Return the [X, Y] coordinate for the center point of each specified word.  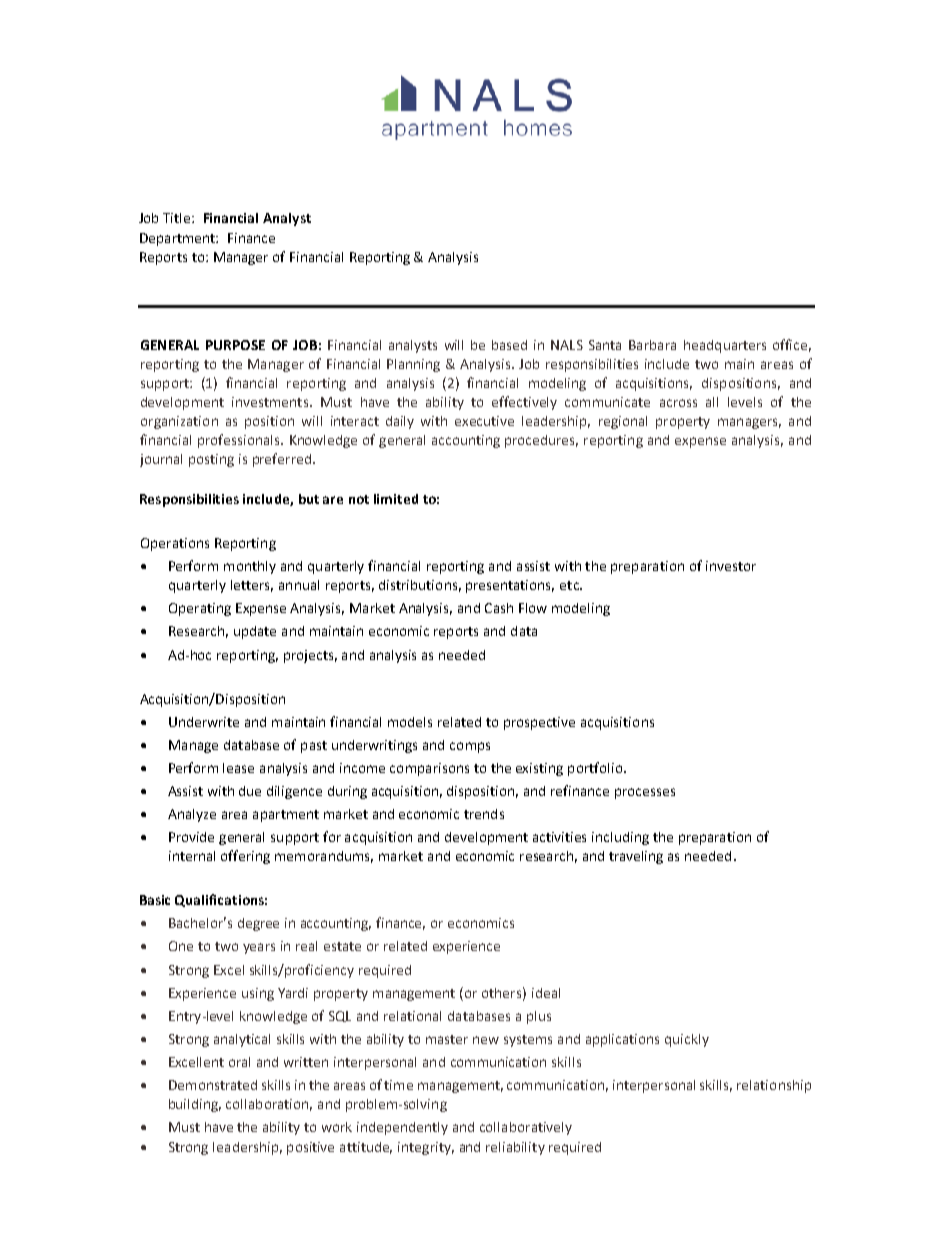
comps [470, 747]
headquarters [725, 346]
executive [484, 421]
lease [238, 768]
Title [178, 218]
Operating [200, 609]
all [712, 402]
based [509, 345]
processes [645, 793]
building [195, 1105]
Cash [499, 608]
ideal [546, 993]
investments [271, 402]
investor [731, 566]
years [259, 948]
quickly [687, 1040]
